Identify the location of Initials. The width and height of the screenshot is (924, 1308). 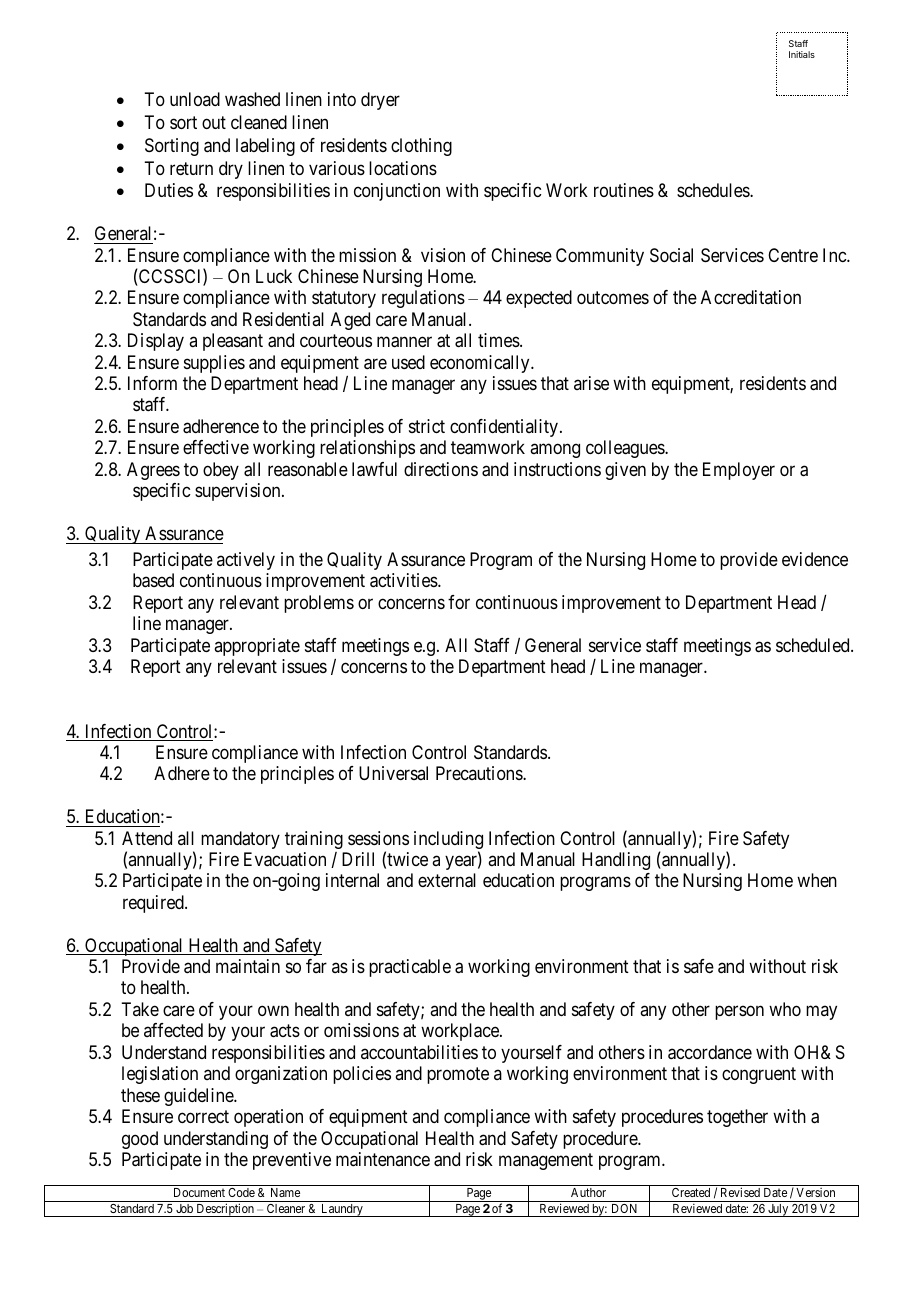
(802, 54).
